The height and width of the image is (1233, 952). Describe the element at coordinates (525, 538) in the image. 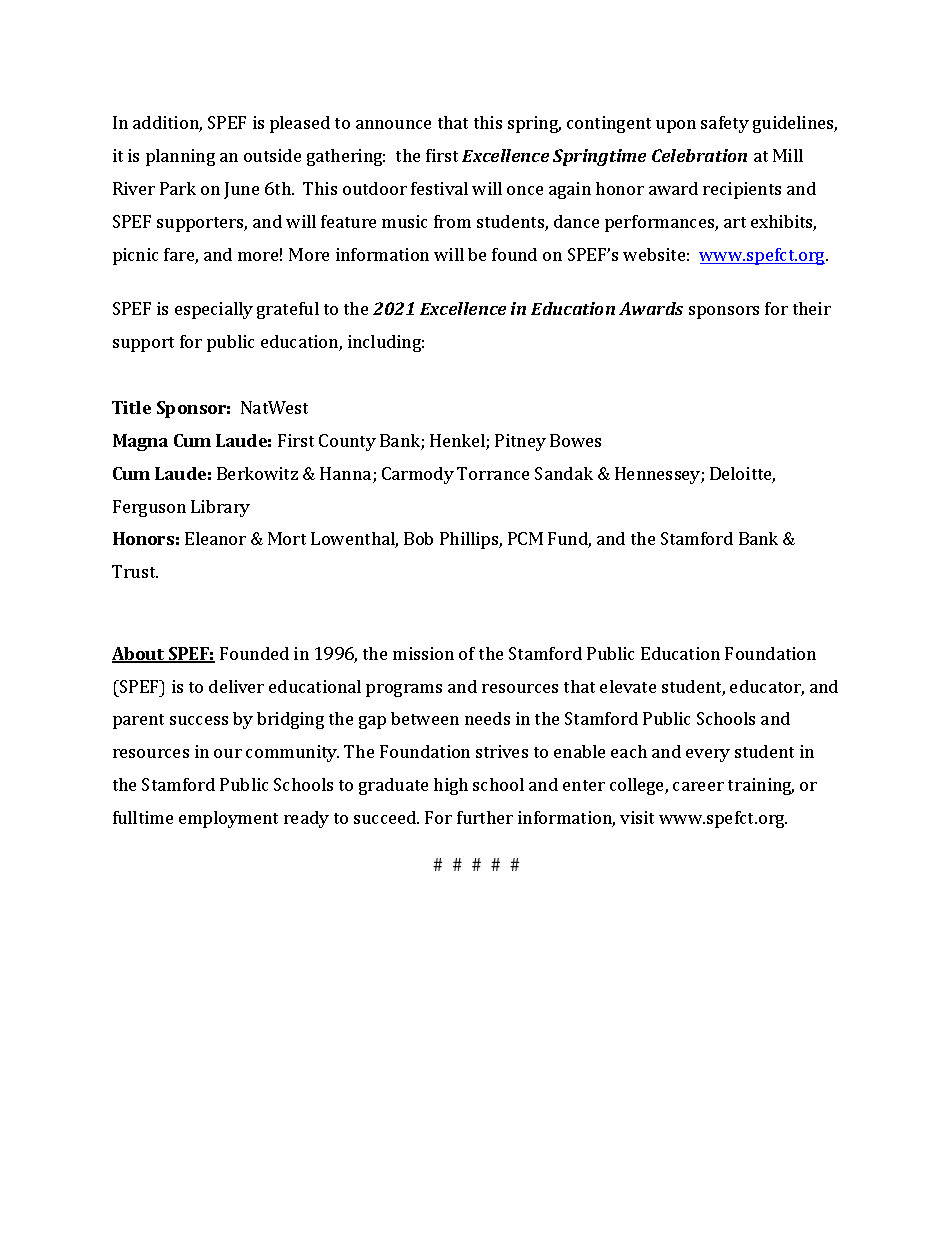

I see `PCM` at that location.
